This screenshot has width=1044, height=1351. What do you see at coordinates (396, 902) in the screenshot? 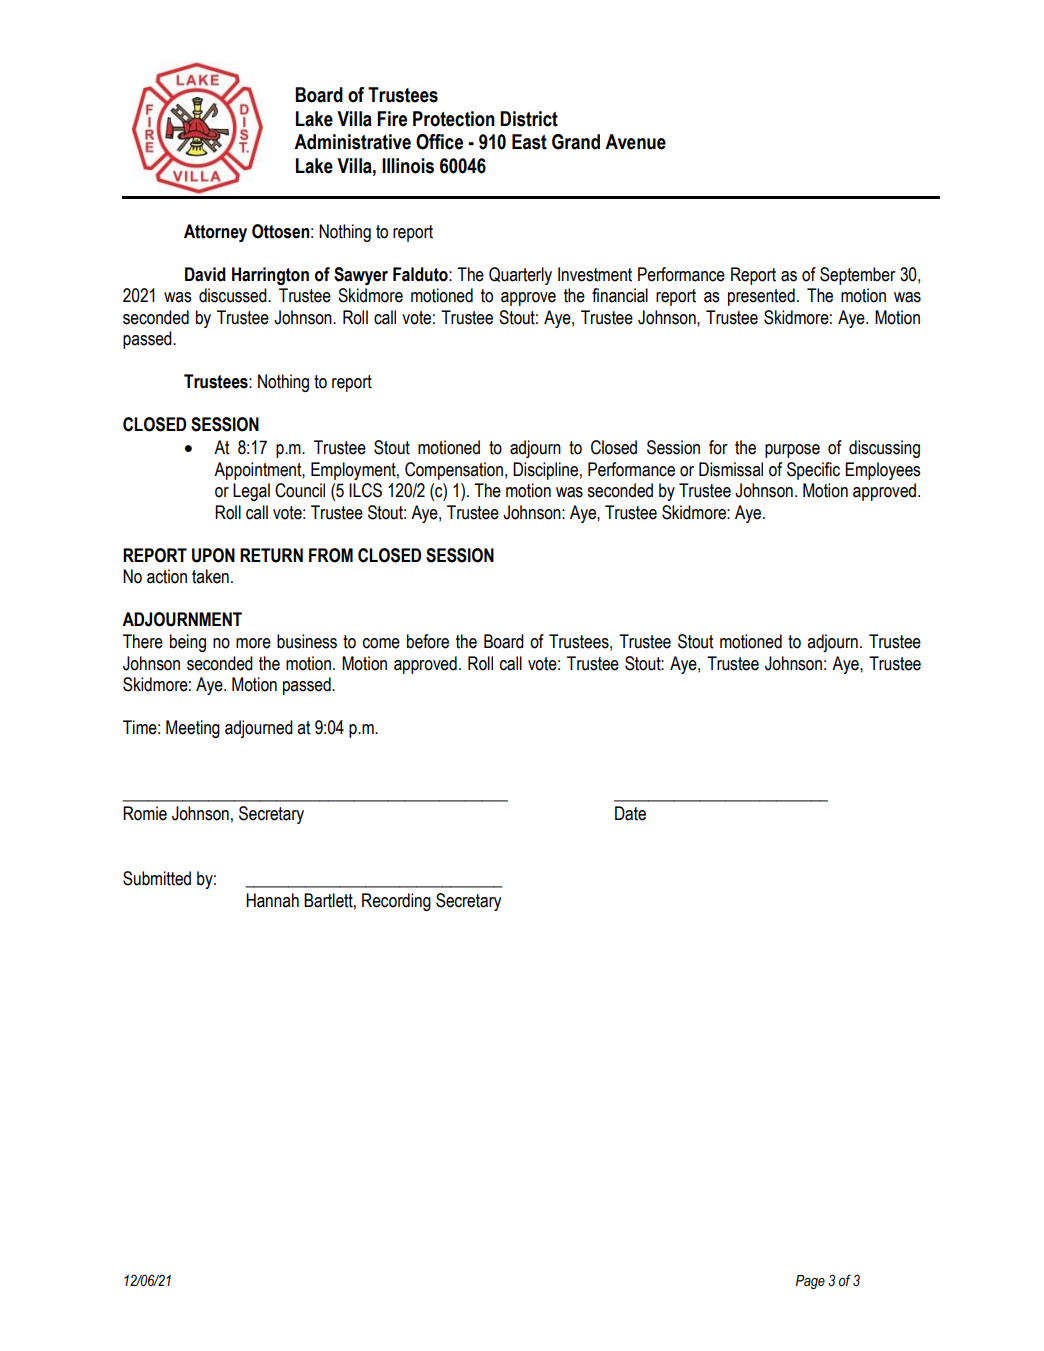
I see `Recording` at bounding box center [396, 902].
